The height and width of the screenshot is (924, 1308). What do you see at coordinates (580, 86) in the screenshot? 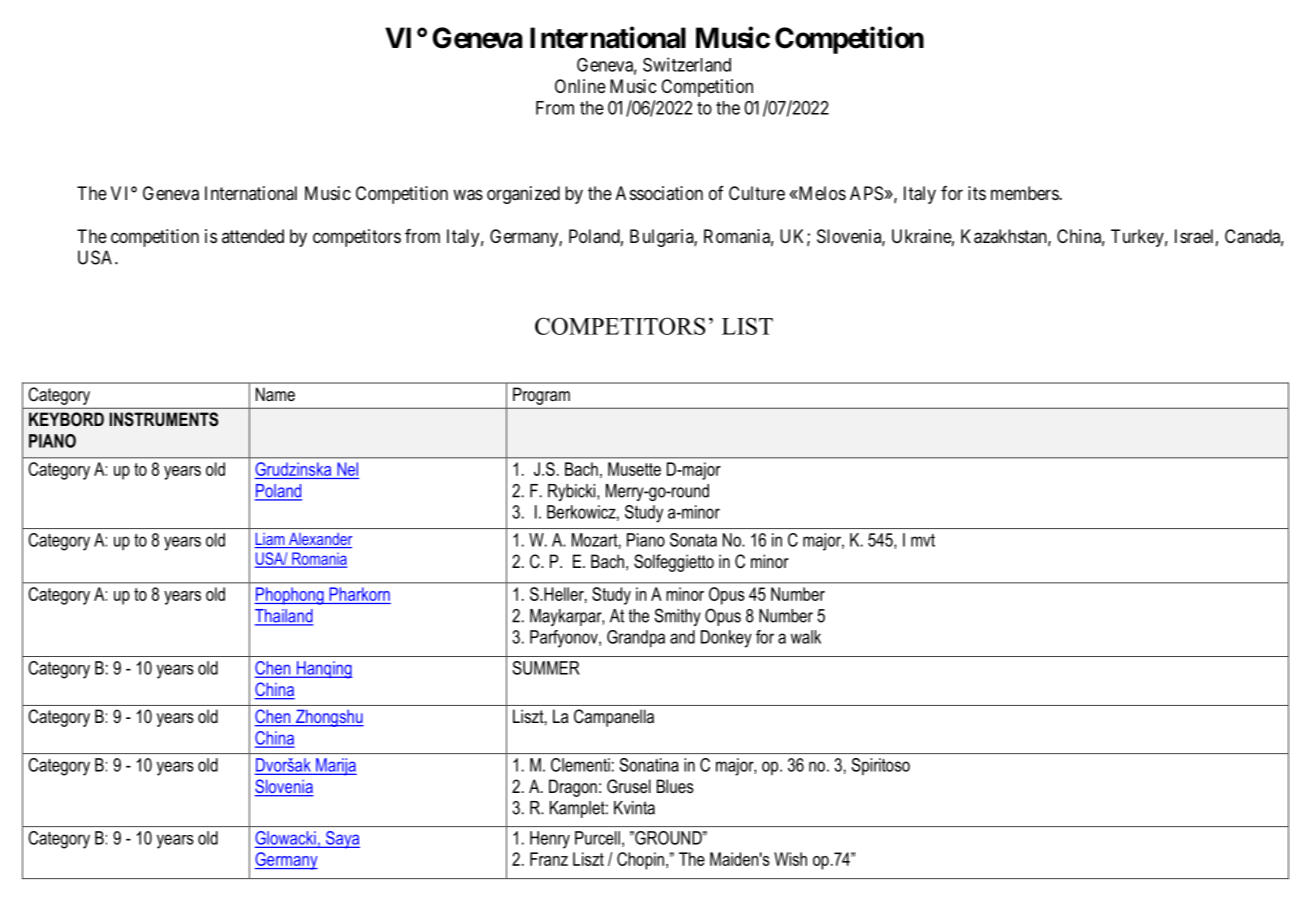
I see `Online` at bounding box center [580, 86].
